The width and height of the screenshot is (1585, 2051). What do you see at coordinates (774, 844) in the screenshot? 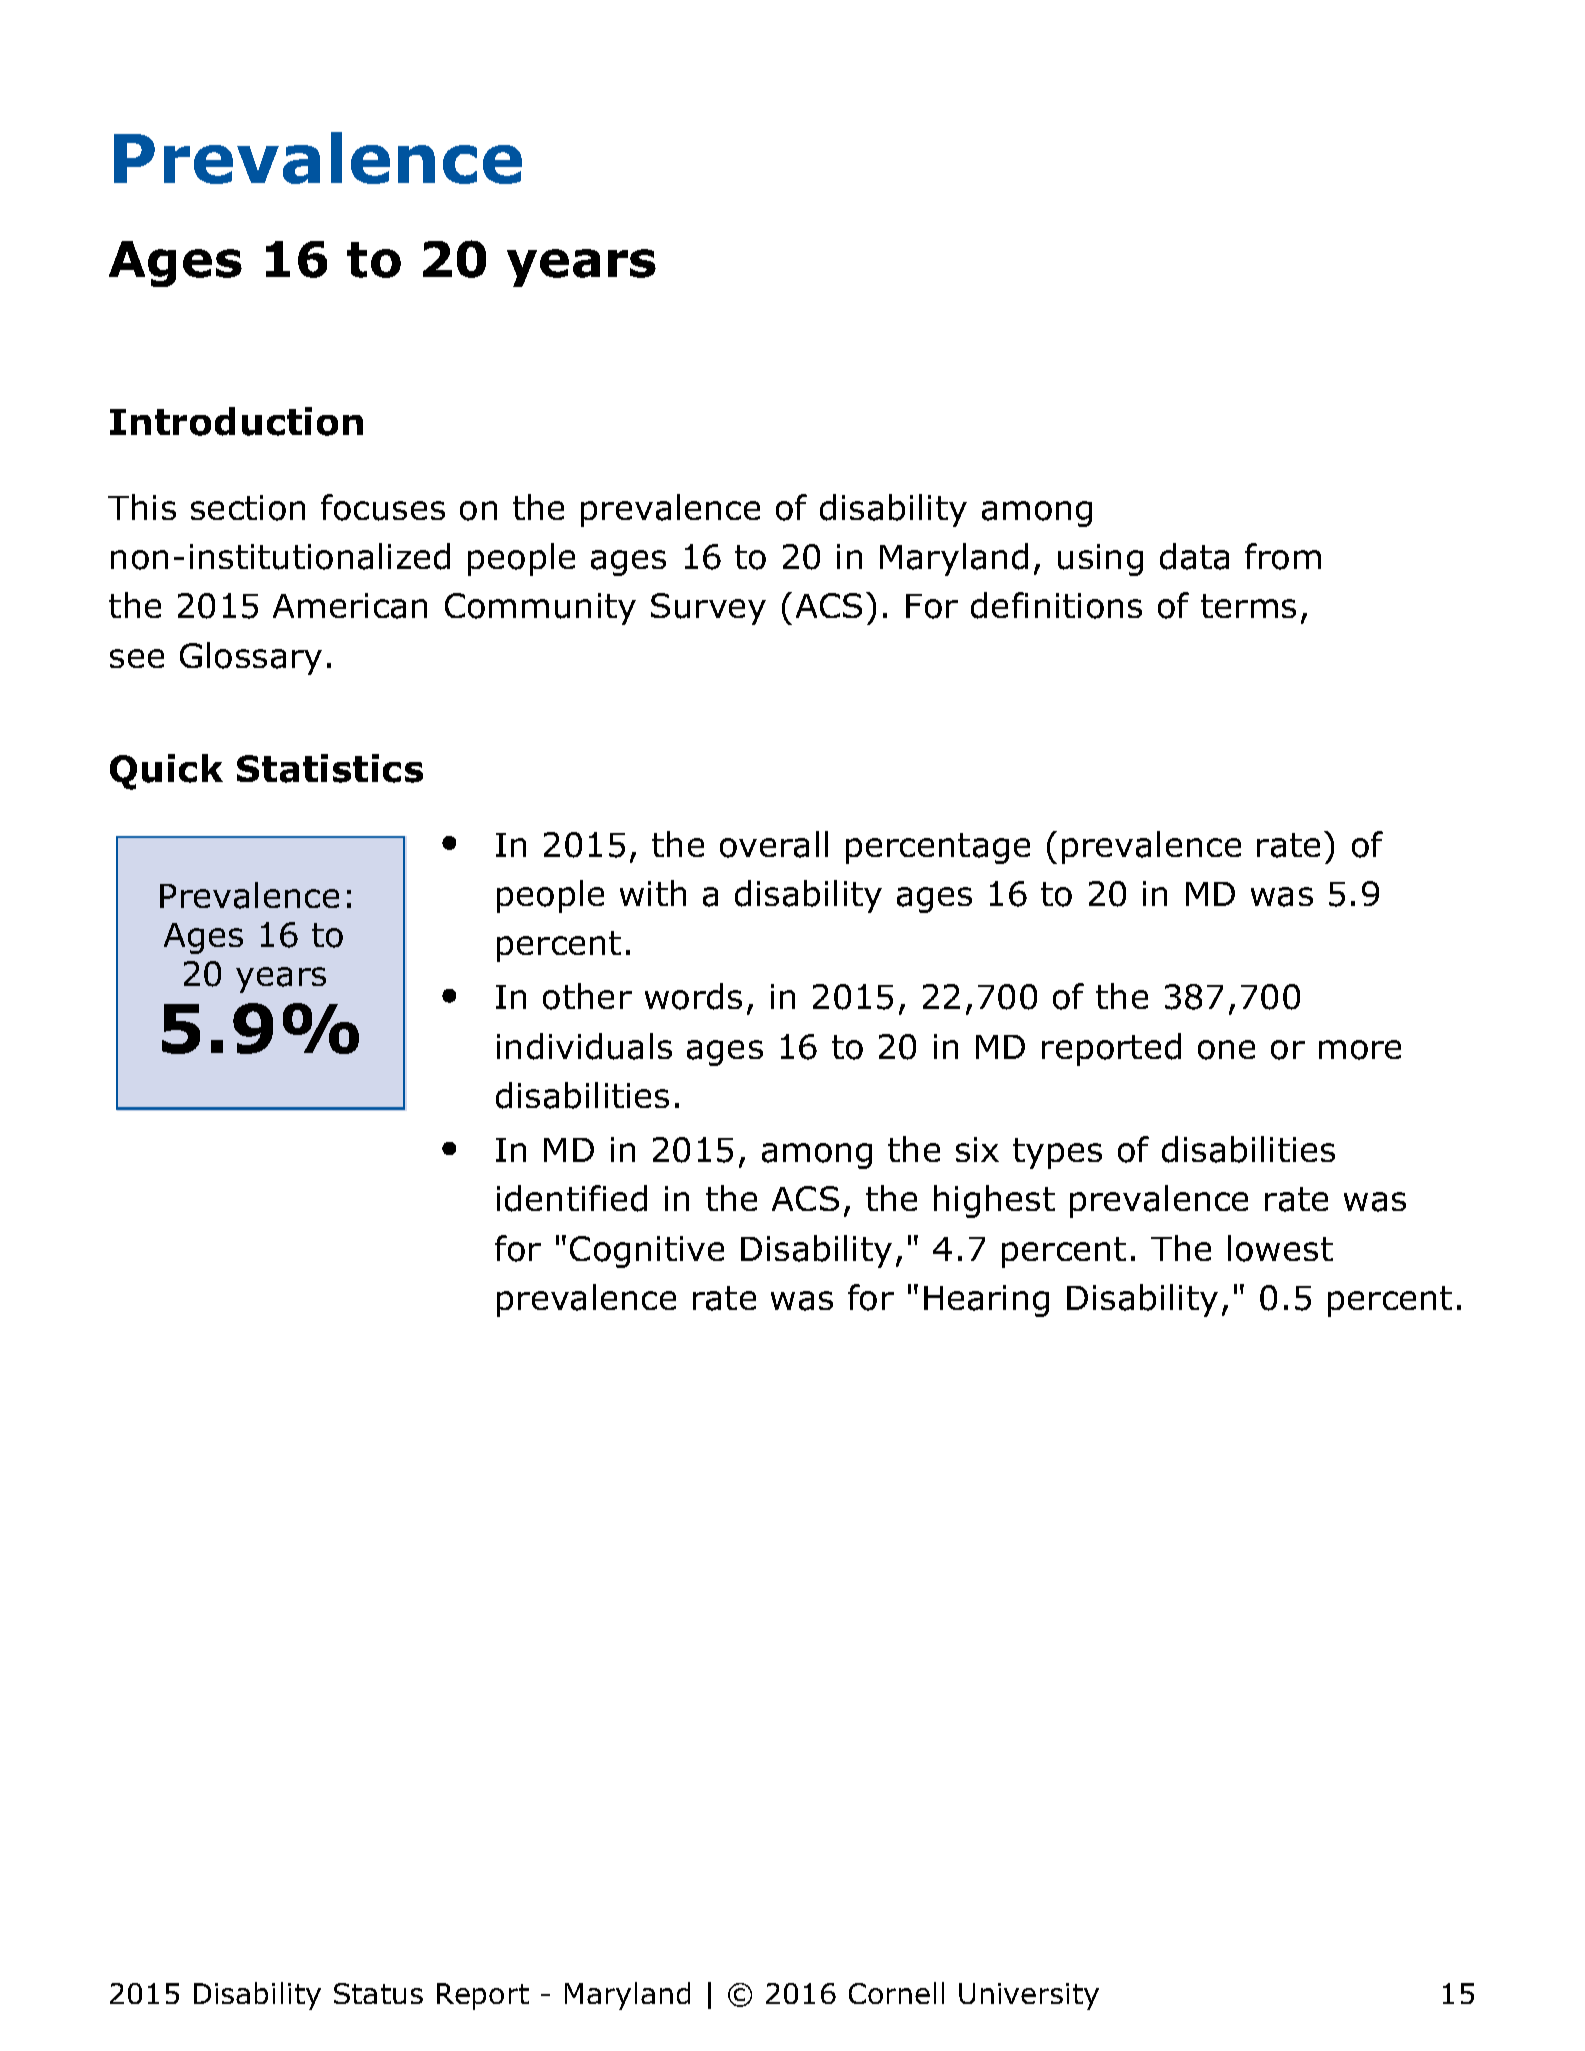
I see `overall` at bounding box center [774, 844].
